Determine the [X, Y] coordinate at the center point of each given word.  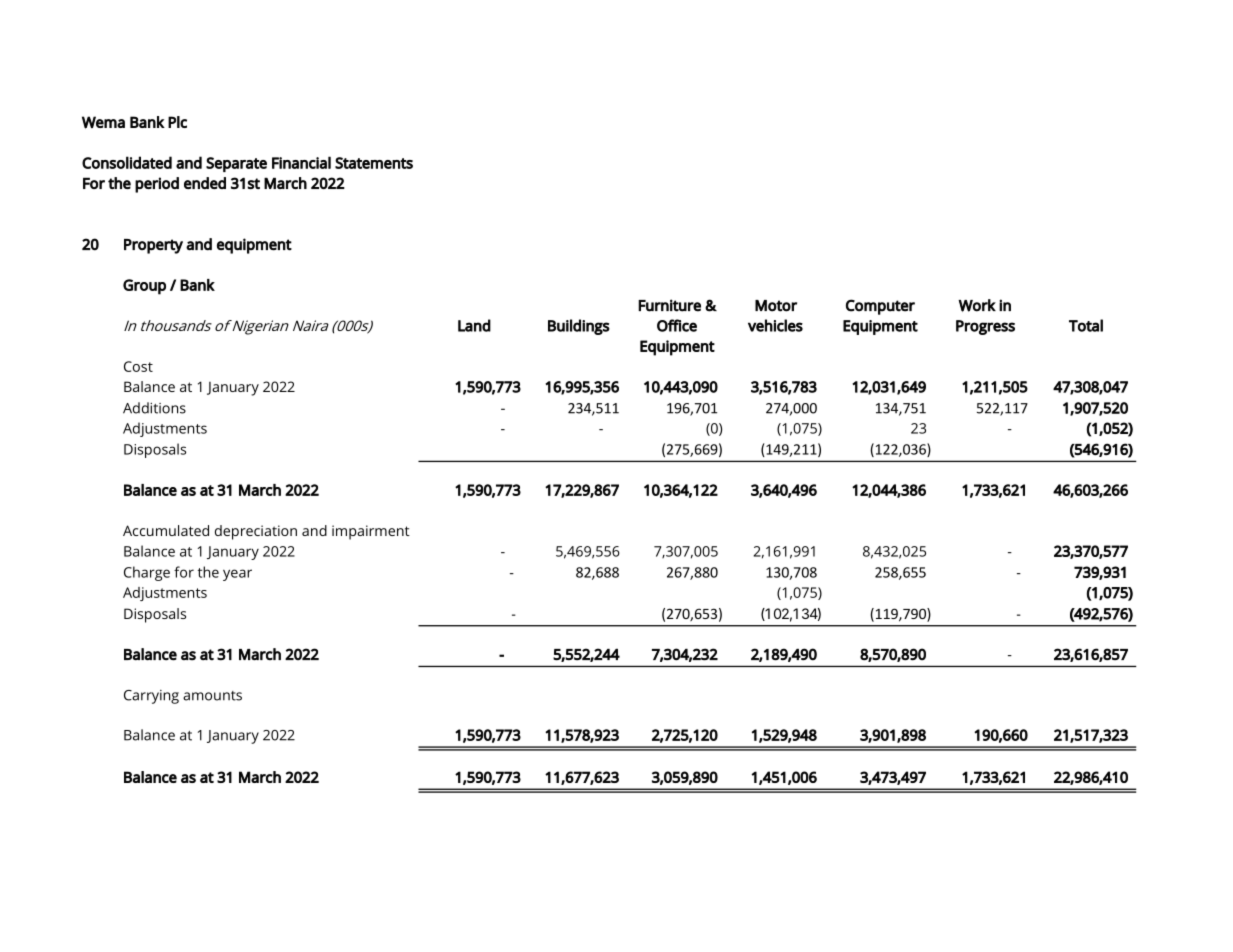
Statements [374, 163]
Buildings [579, 327]
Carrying [151, 697]
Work [977, 305]
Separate [236, 164]
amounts [212, 696]
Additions [154, 408]
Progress [985, 327]
